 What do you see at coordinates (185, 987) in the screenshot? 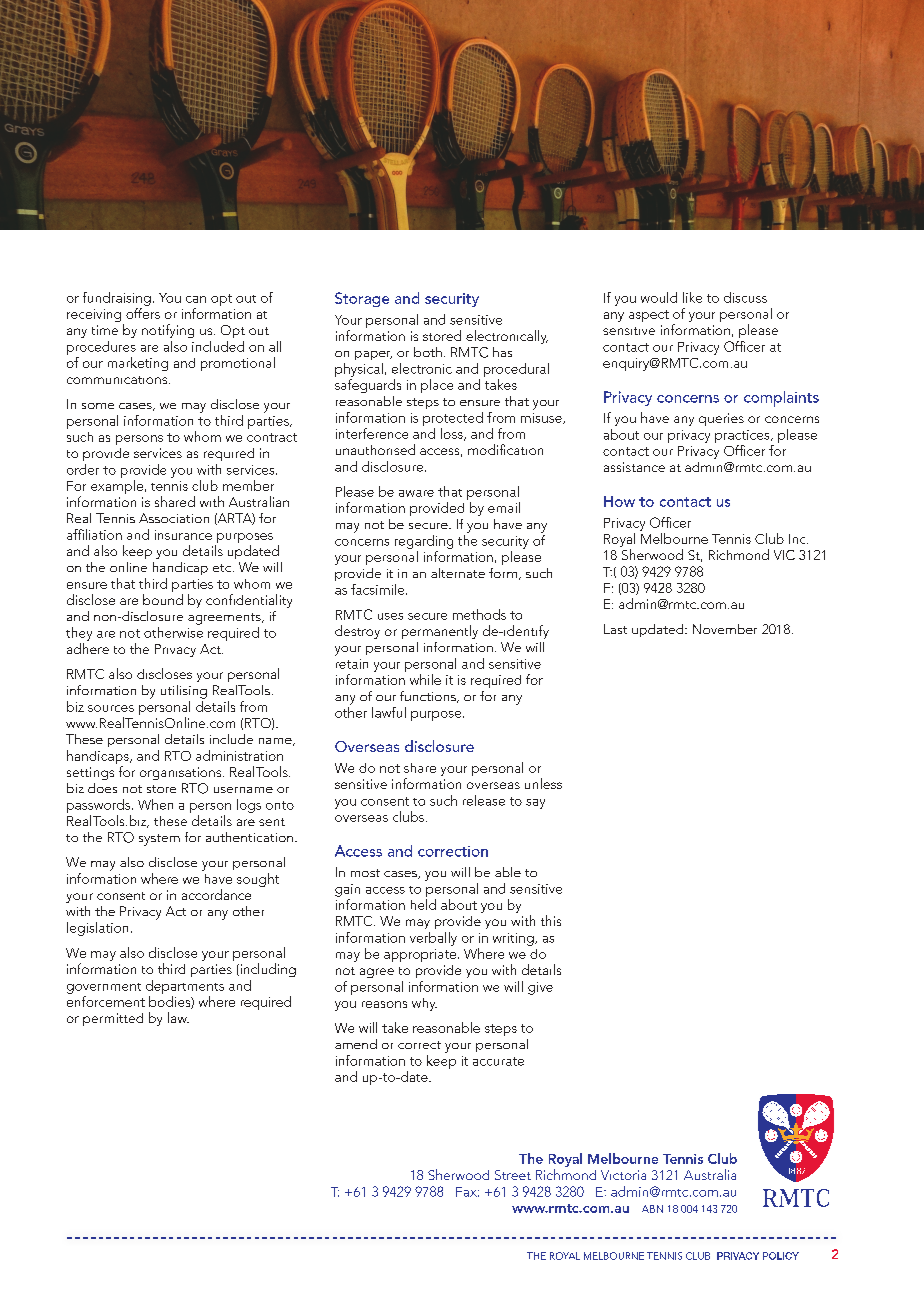
I see `departments` at bounding box center [185, 987].
